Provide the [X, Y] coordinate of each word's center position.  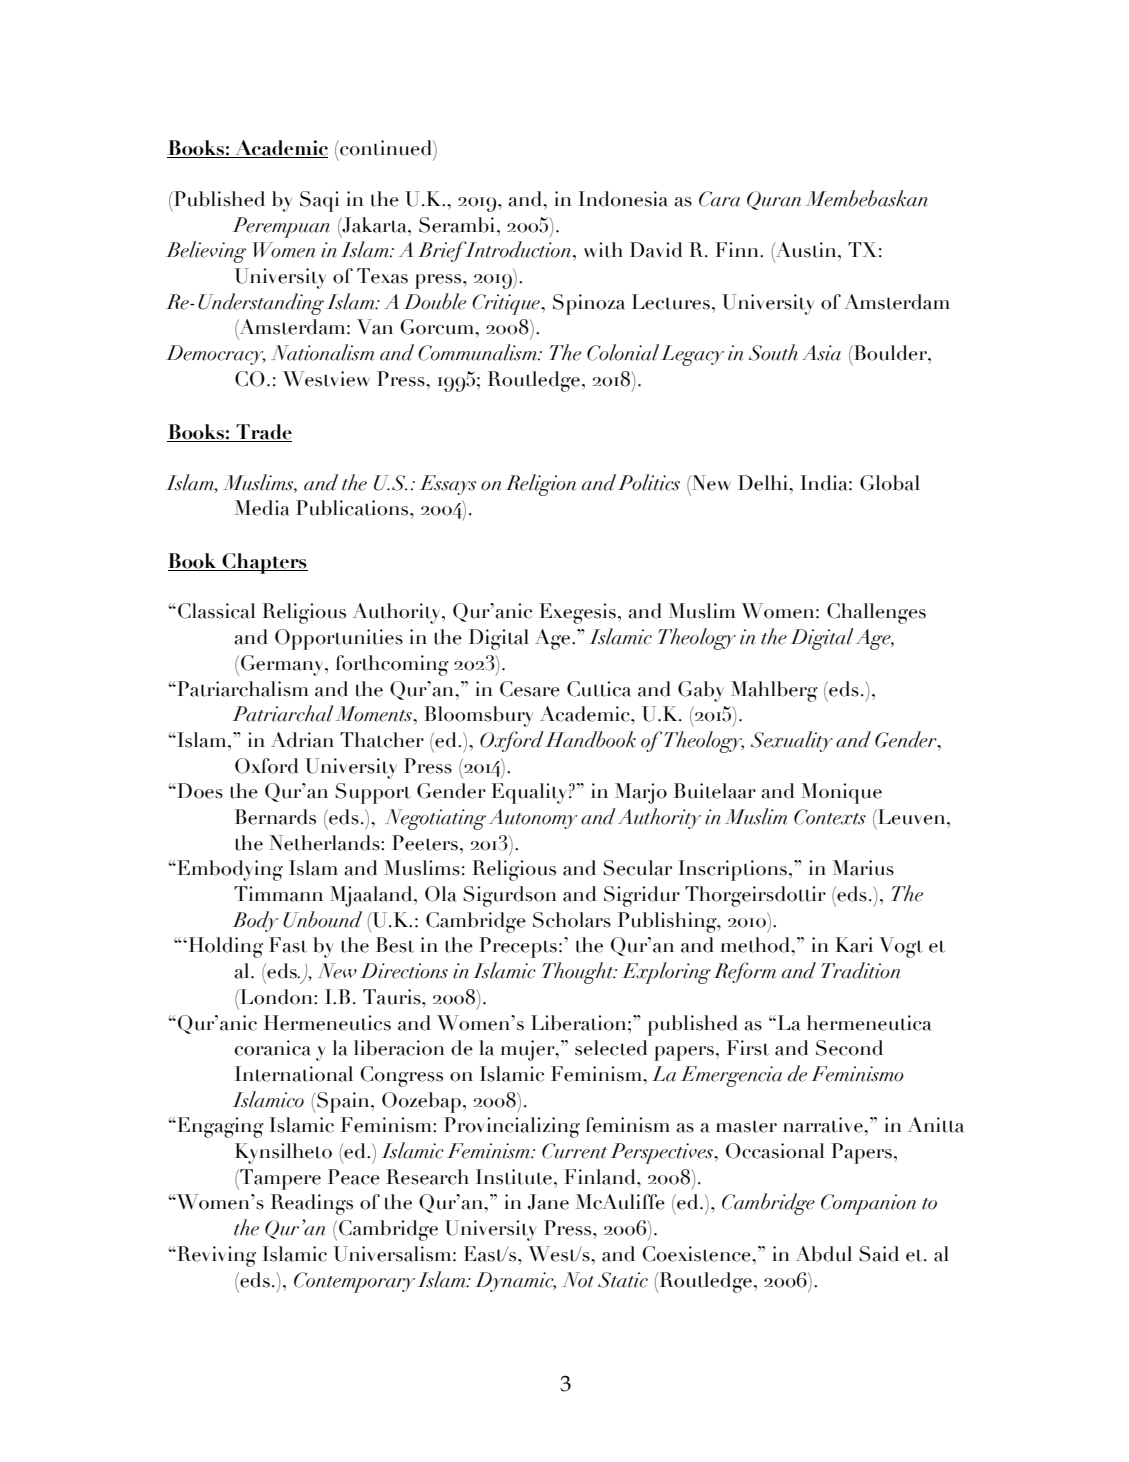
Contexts [830, 817]
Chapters [264, 563]
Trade [264, 432]
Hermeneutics [327, 1023]
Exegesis [577, 613]
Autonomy [533, 819]
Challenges [876, 613]
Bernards [275, 817]
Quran [774, 200]
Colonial [623, 352]
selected [611, 1048]
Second [849, 1048]
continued [386, 148]
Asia [821, 353]
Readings [312, 1204]
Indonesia [622, 199]
